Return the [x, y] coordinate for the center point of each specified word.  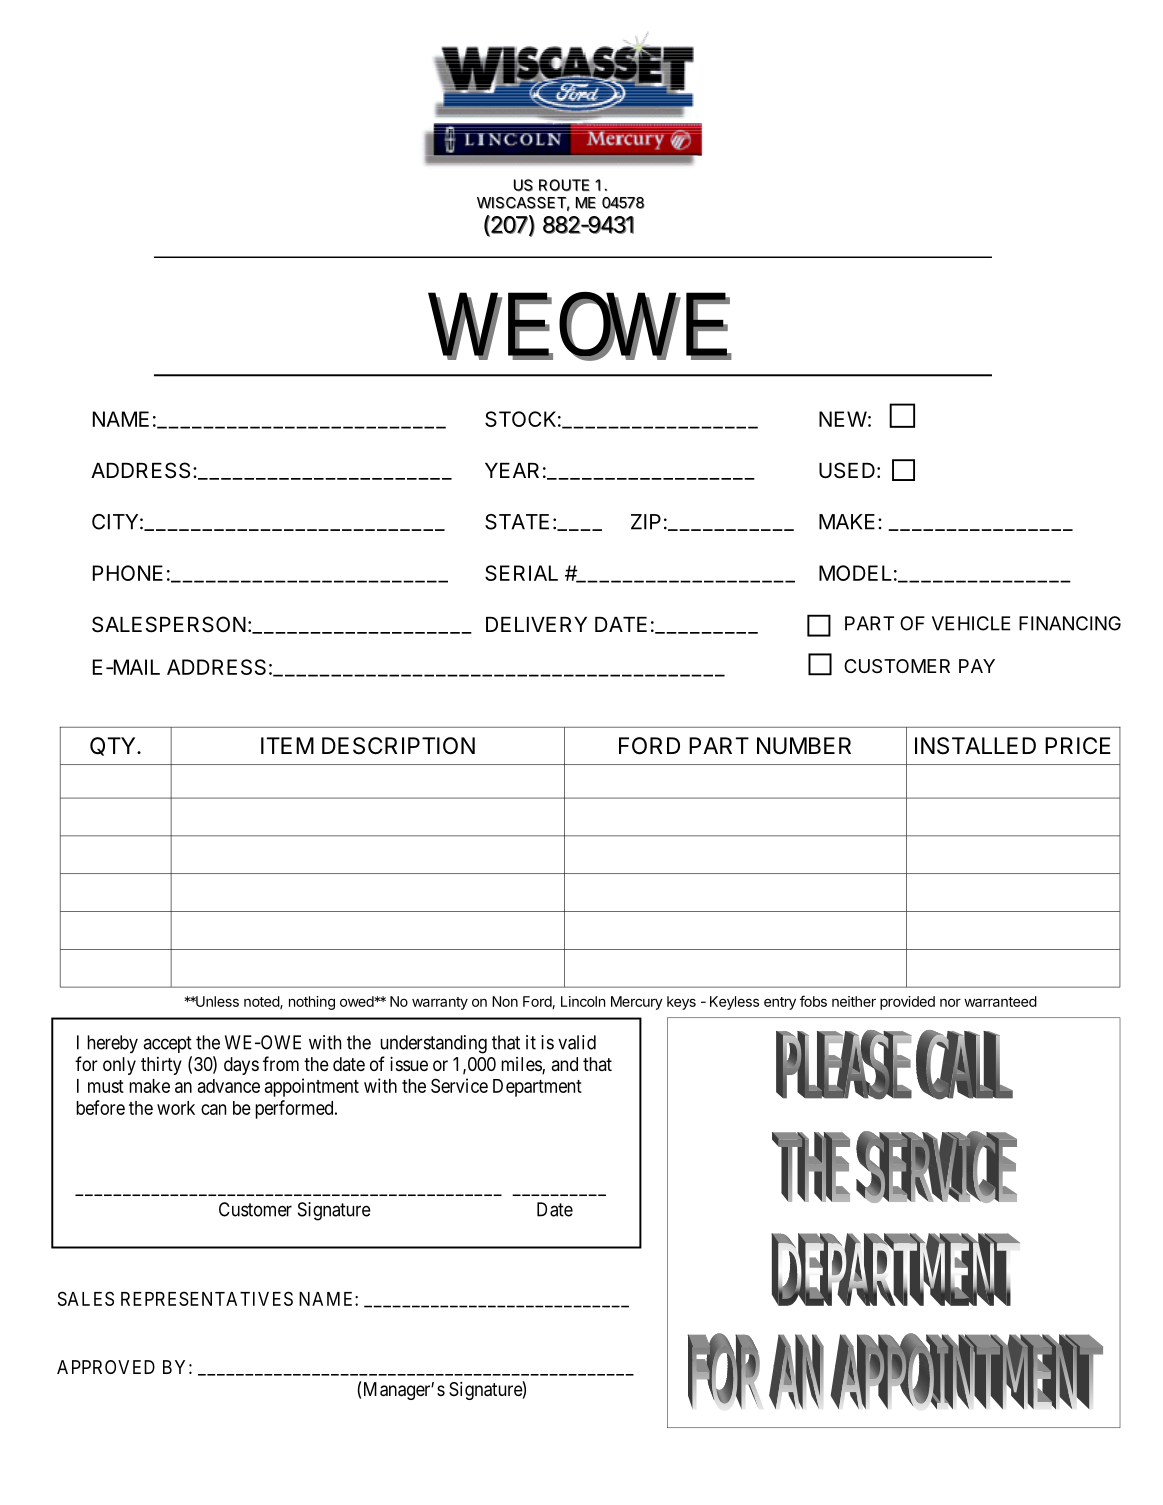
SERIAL [521, 573]
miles [522, 1065]
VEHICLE [971, 623]
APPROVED [106, 1367]
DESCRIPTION [398, 746]
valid [577, 1042]
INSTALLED [975, 746]
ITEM [287, 745]
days [241, 1066]
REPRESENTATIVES [207, 1298]
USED [847, 470]
